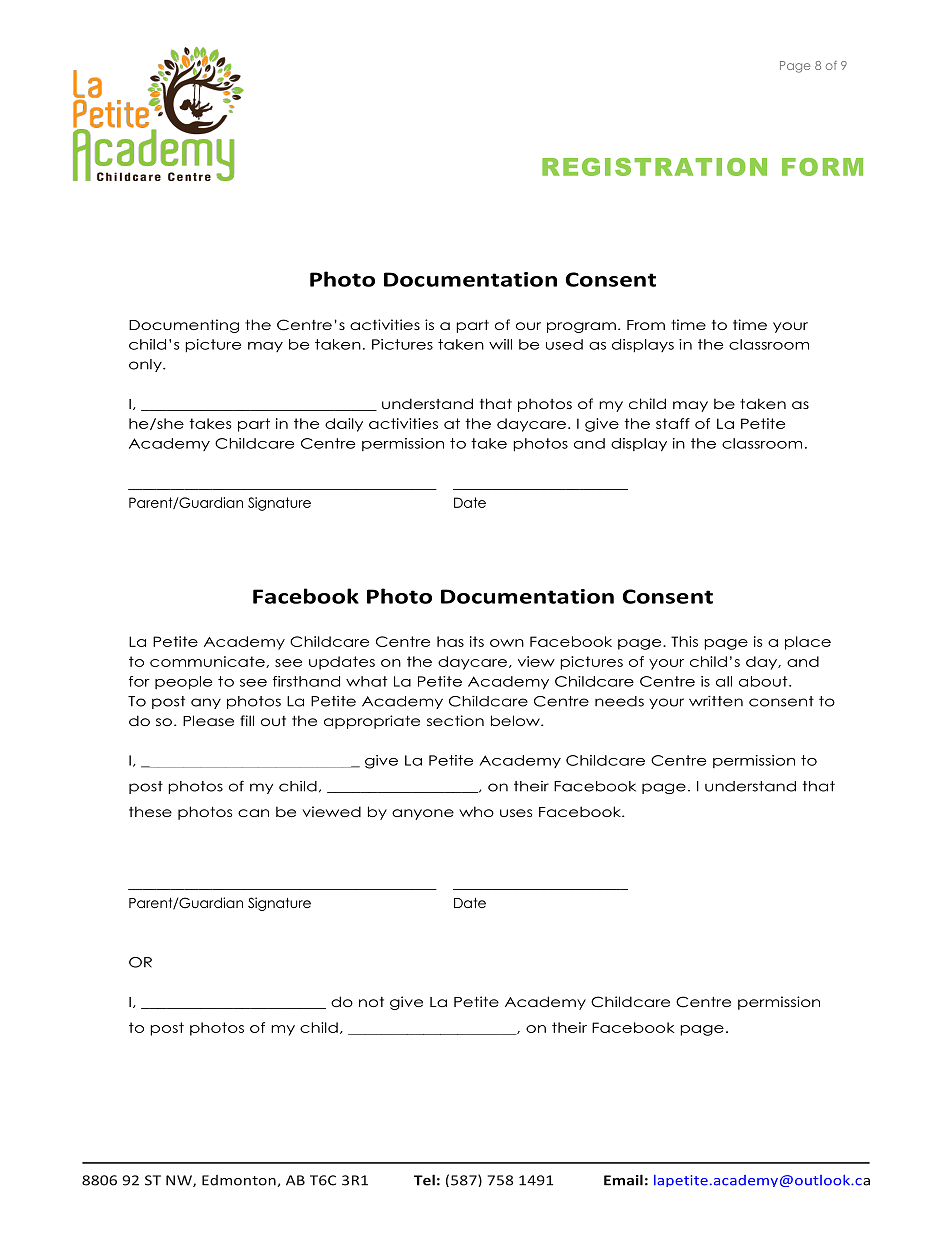 The image size is (952, 1233). Describe the element at coordinates (208, 662) in the screenshot. I see `communicate` at that location.
